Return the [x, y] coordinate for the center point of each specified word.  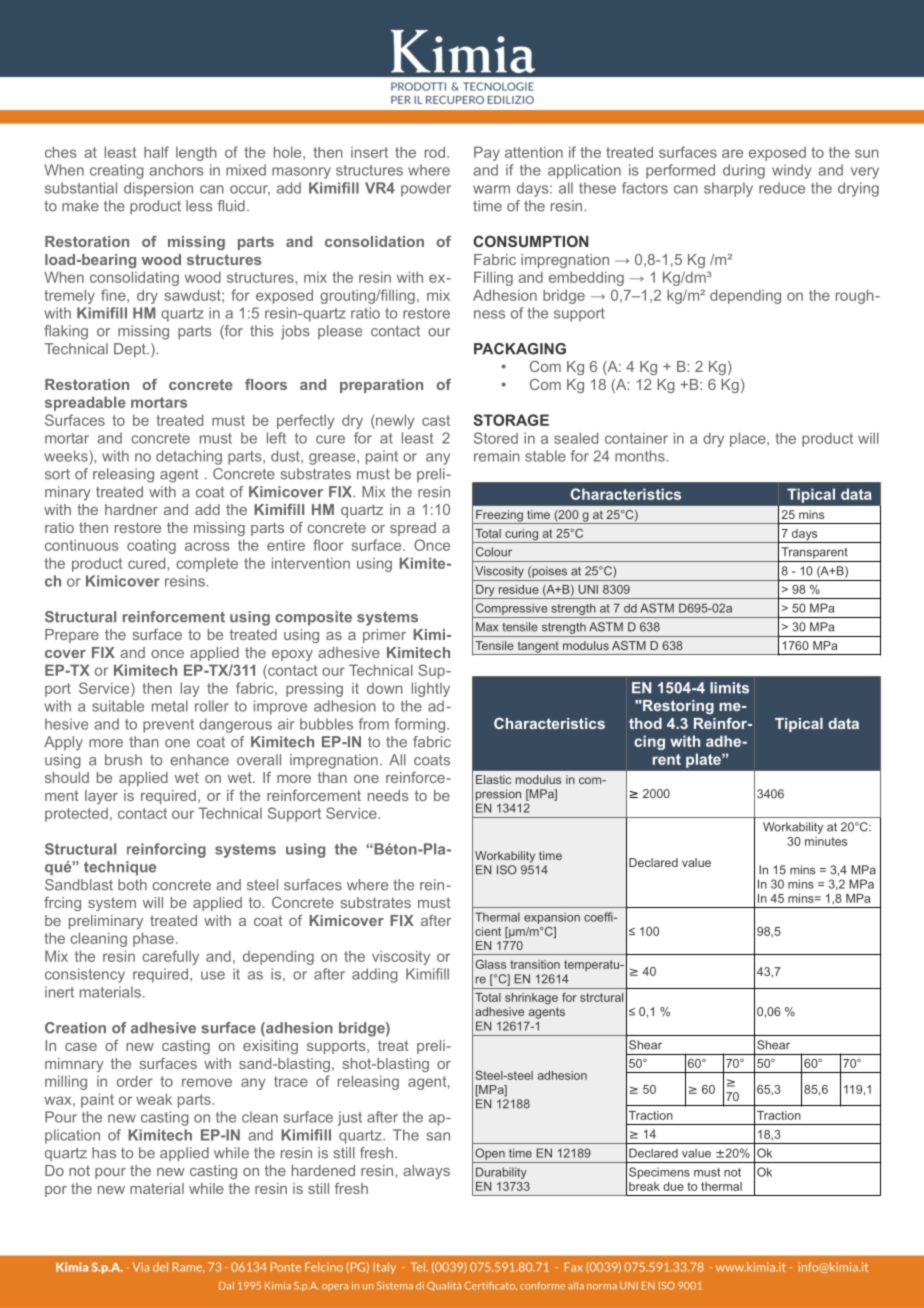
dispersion [158, 189]
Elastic [493, 779]
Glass [490, 964]
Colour [494, 552]
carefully [170, 957]
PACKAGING [520, 349]
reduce [782, 188]
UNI [588, 589]
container [636, 438]
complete [207, 564]
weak [154, 1099]
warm [491, 189]
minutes [826, 841]
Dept [131, 350]
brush [123, 760]
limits [729, 688]
